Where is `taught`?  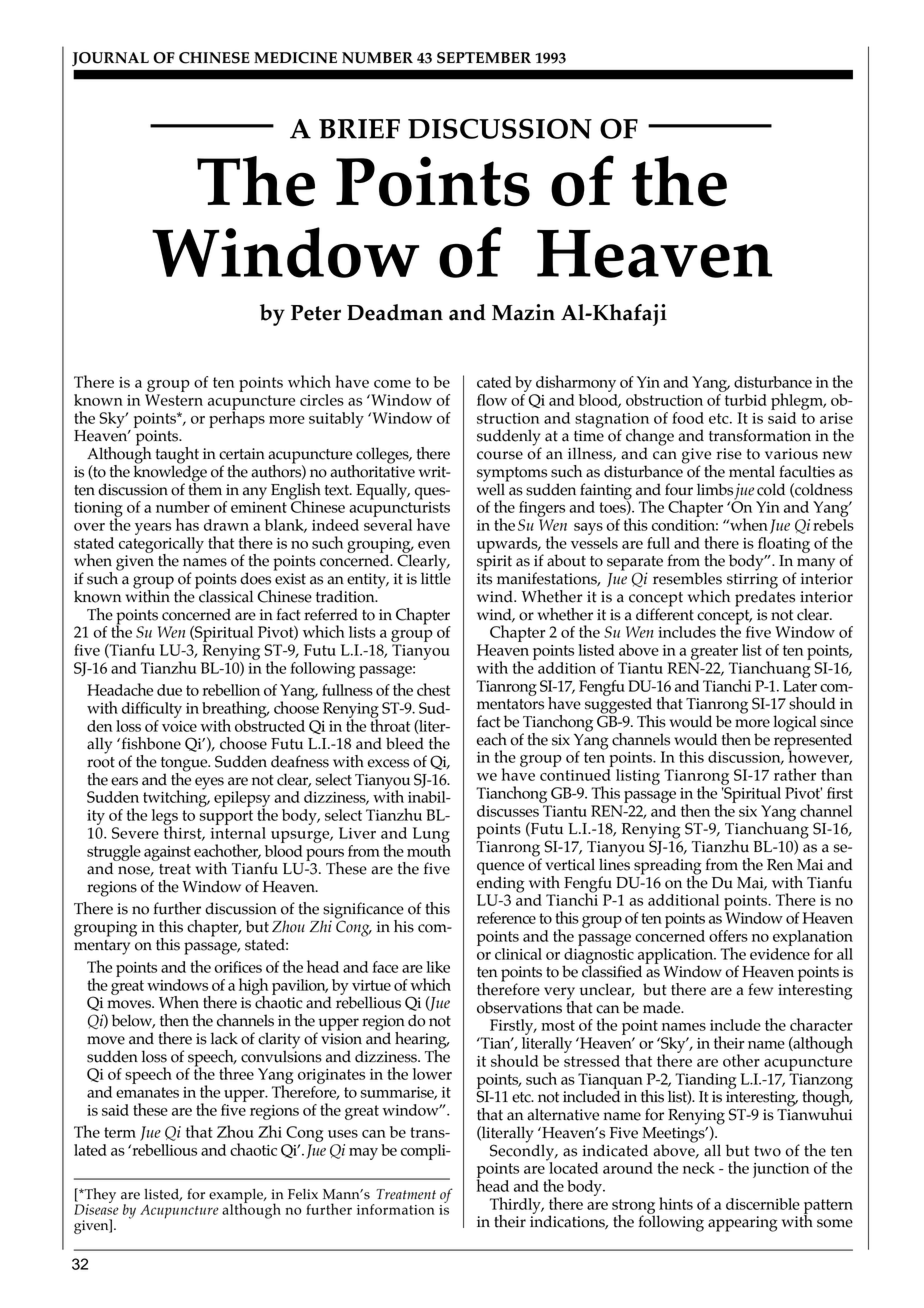
taught is located at coordinates (177, 456).
